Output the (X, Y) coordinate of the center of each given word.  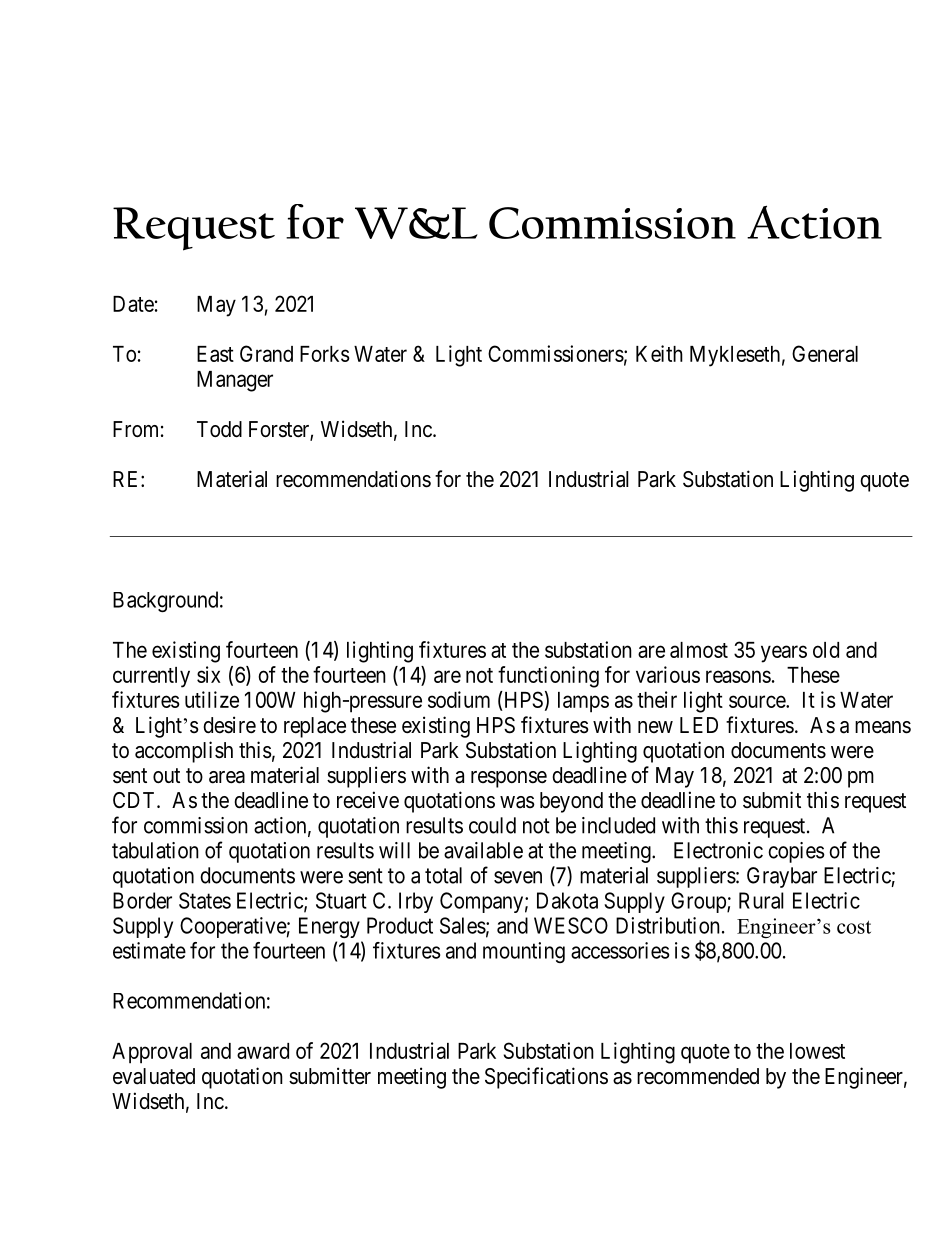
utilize (212, 699)
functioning (548, 677)
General (825, 353)
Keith (659, 353)
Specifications (546, 1078)
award (263, 1051)
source (758, 701)
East (215, 354)
